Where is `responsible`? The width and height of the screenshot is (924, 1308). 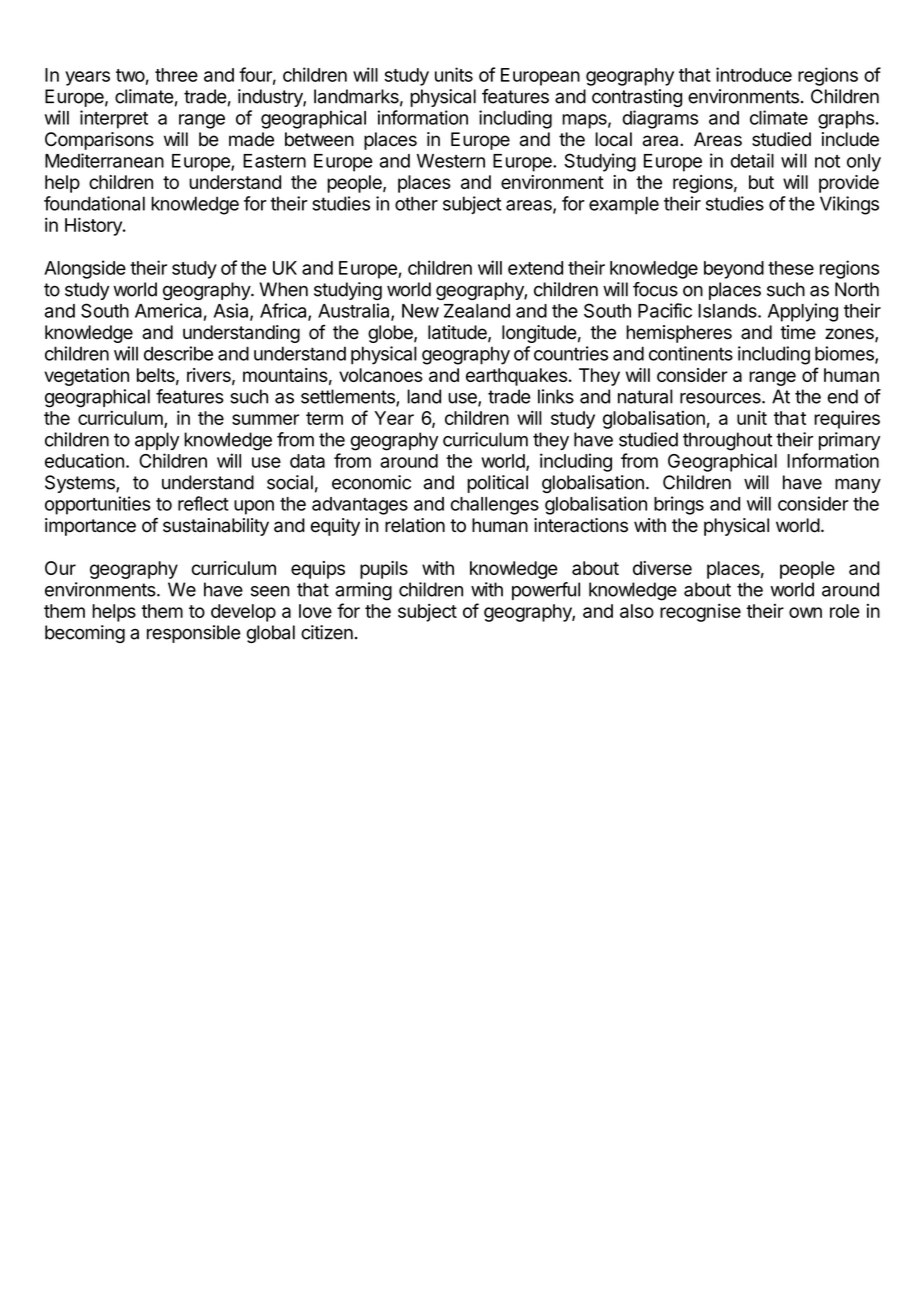 responsible is located at coordinates (194, 634).
